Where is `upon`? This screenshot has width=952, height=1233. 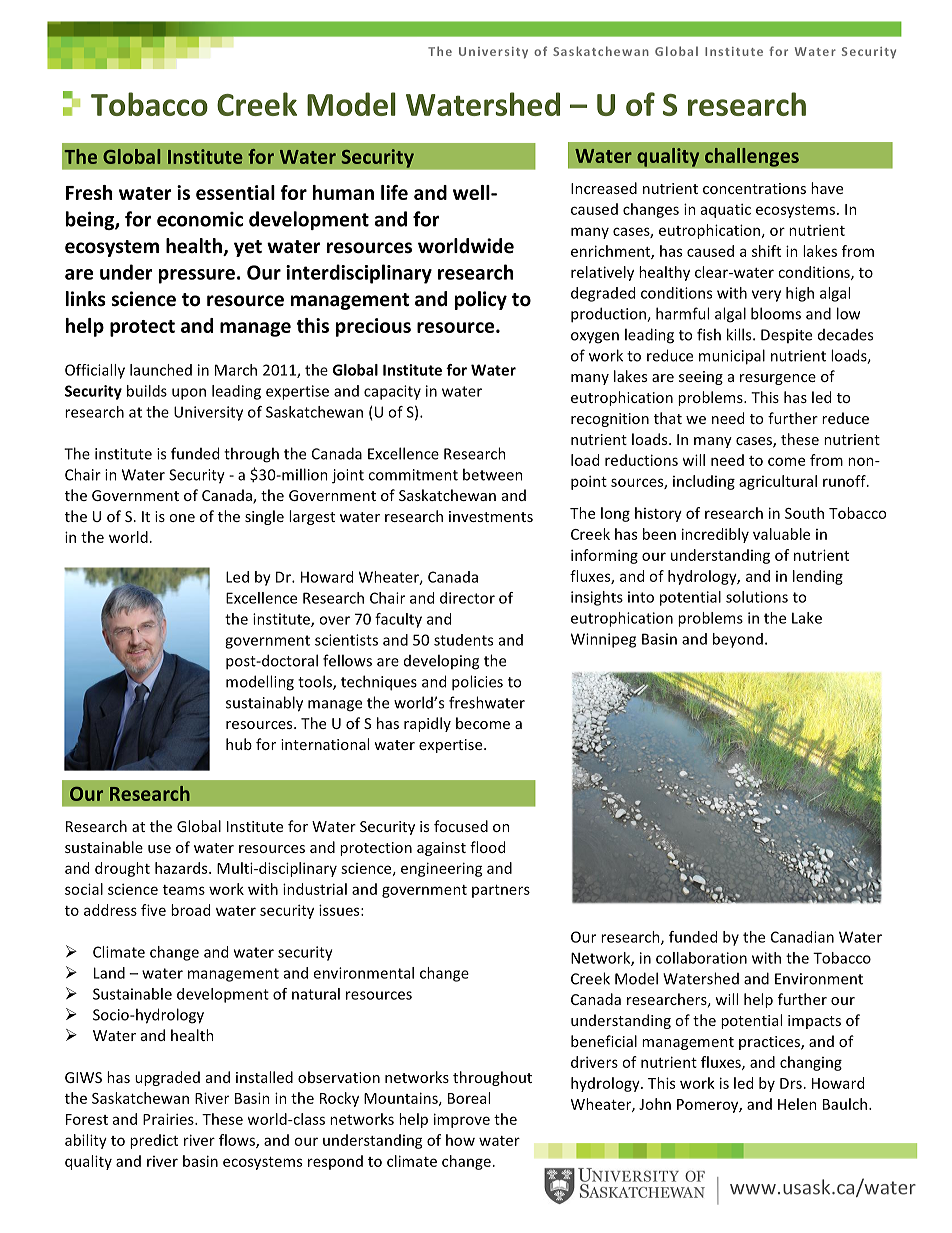 upon is located at coordinates (189, 394).
